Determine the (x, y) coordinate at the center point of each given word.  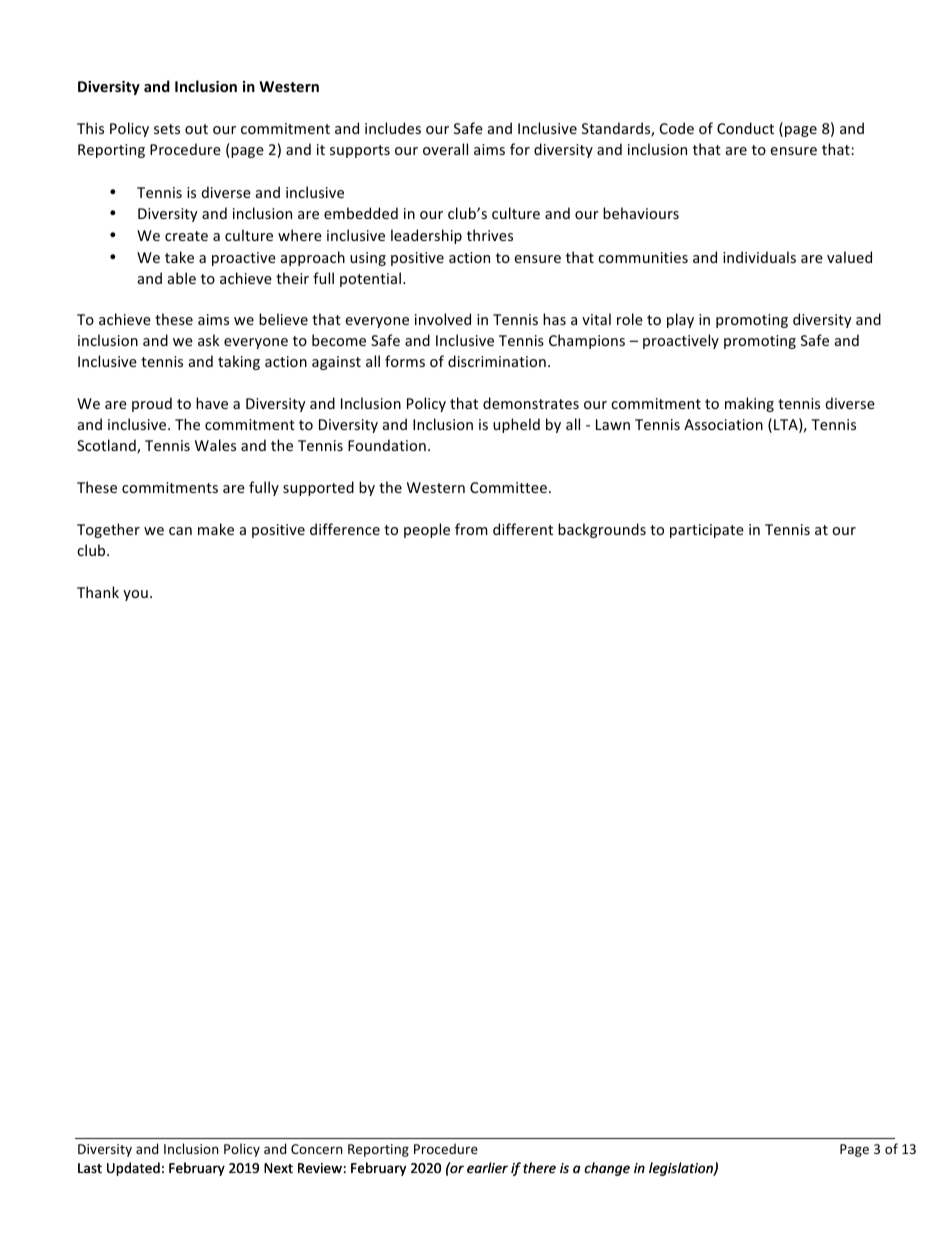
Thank (98, 592)
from (471, 529)
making (749, 404)
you (135, 595)
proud (152, 404)
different (523, 529)
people (427, 530)
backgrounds (602, 530)
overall (445, 149)
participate (707, 531)
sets (167, 129)
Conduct (745, 128)
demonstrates (531, 403)
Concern (316, 1149)
